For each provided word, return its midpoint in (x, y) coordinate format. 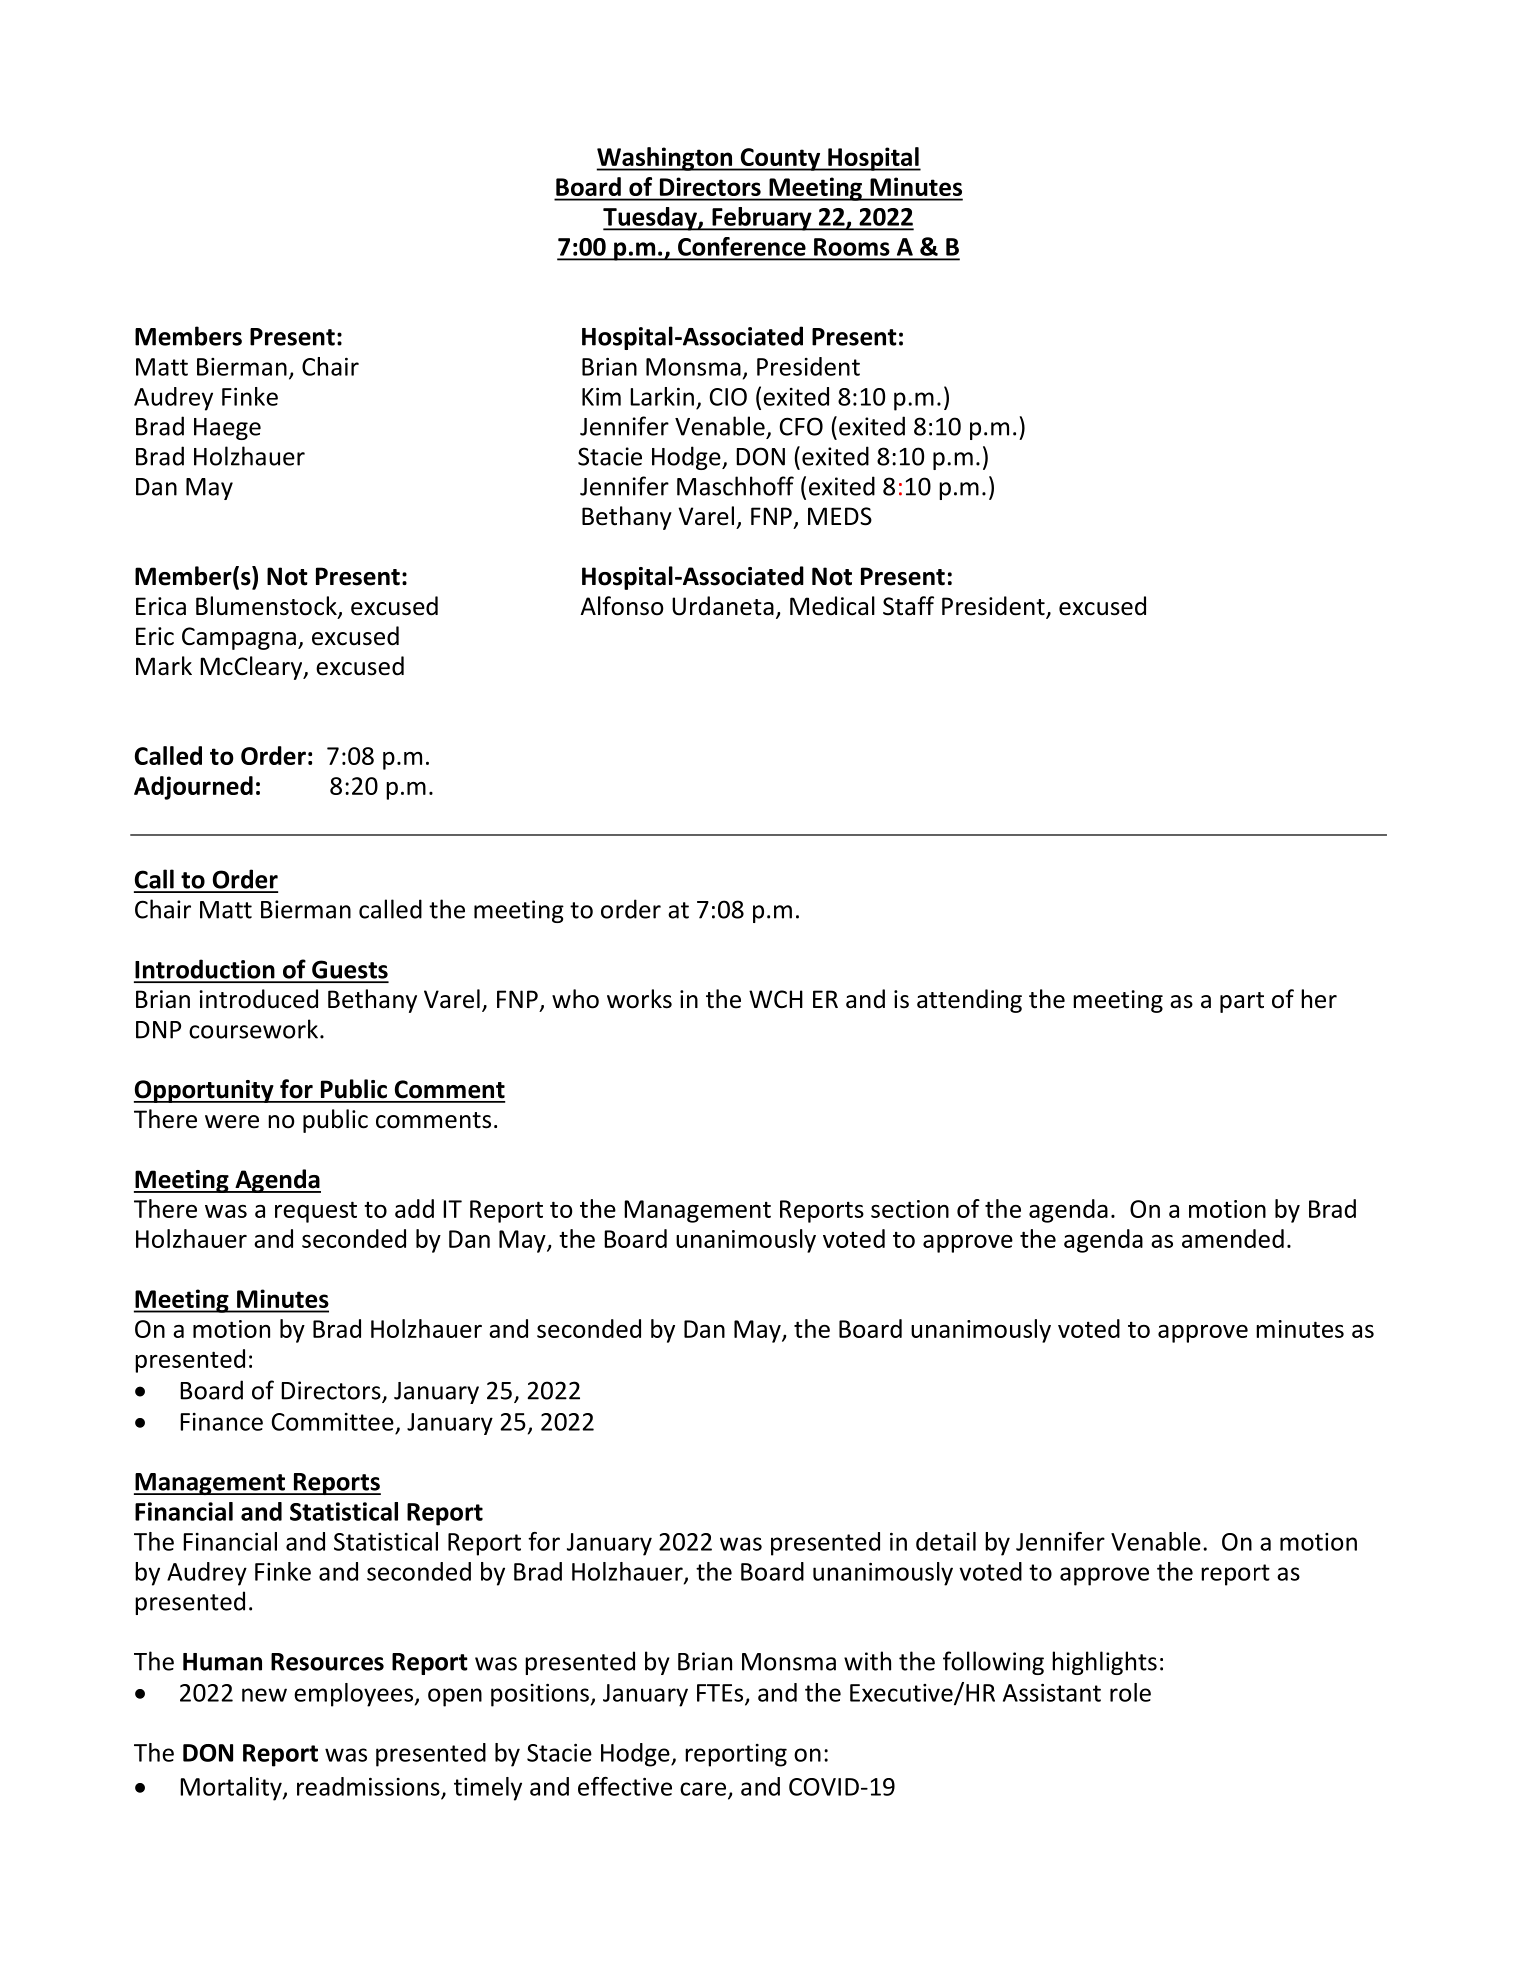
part (1242, 1002)
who (575, 999)
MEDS (840, 516)
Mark (164, 666)
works (639, 999)
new (264, 1695)
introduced (258, 999)
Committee (333, 1422)
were (232, 1122)
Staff (908, 606)
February (762, 219)
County (780, 159)
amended (1233, 1238)
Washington (666, 159)
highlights (1104, 1663)
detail (946, 1541)
